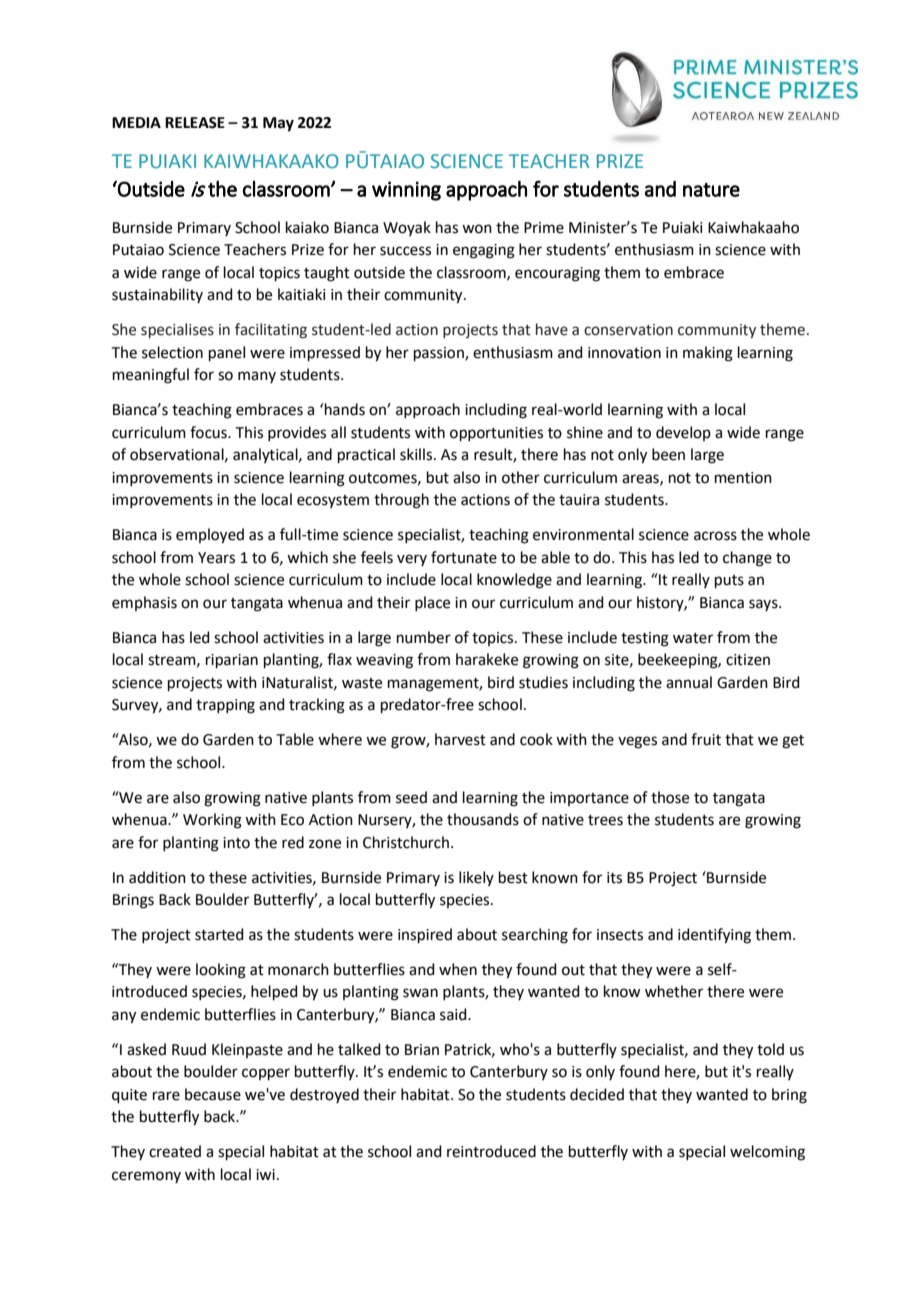 The width and height of the screenshot is (924, 1308). I want to click on winning, so click(406, 191).
